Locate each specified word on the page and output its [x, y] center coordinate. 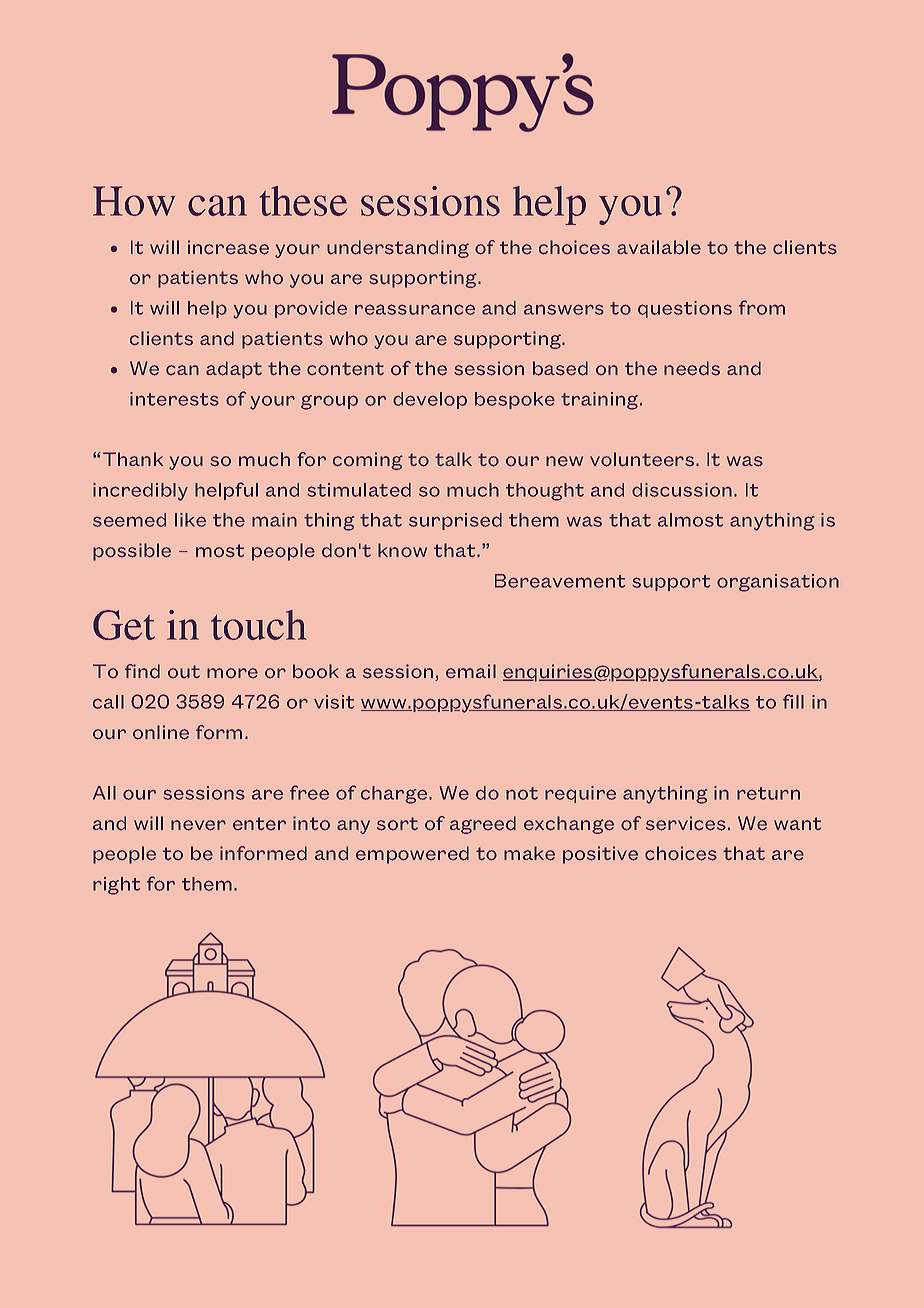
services [686, 823]
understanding [398, 249]
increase [228, 247]
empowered [412, 855]
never [198, 825]
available [659, 247]
